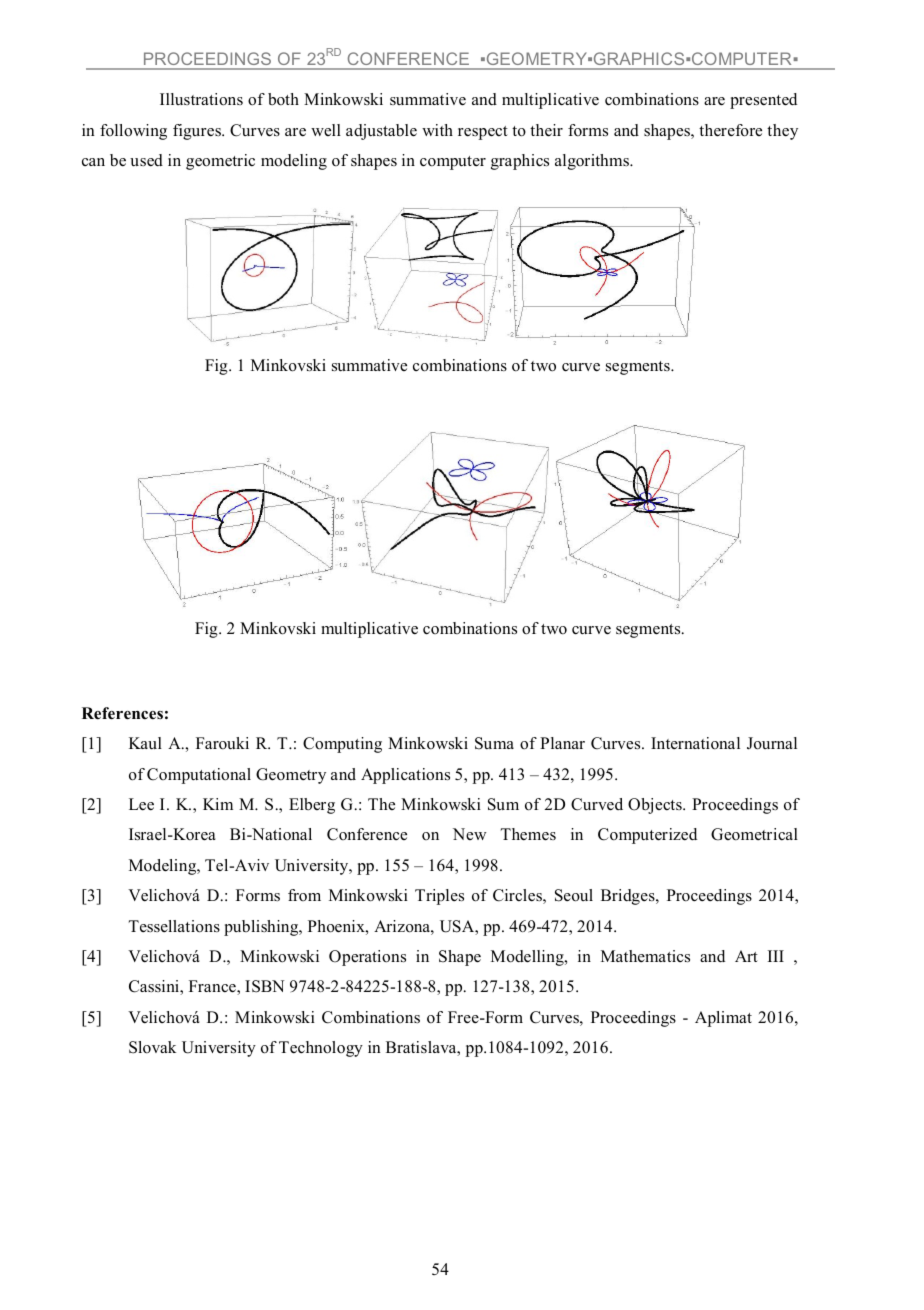 Image resolution: width=924 pixels, height=1310 pixels. What do you see at coordinates (730, 130) in the document?
I see `therefore` at bounding box center [730, 130].
